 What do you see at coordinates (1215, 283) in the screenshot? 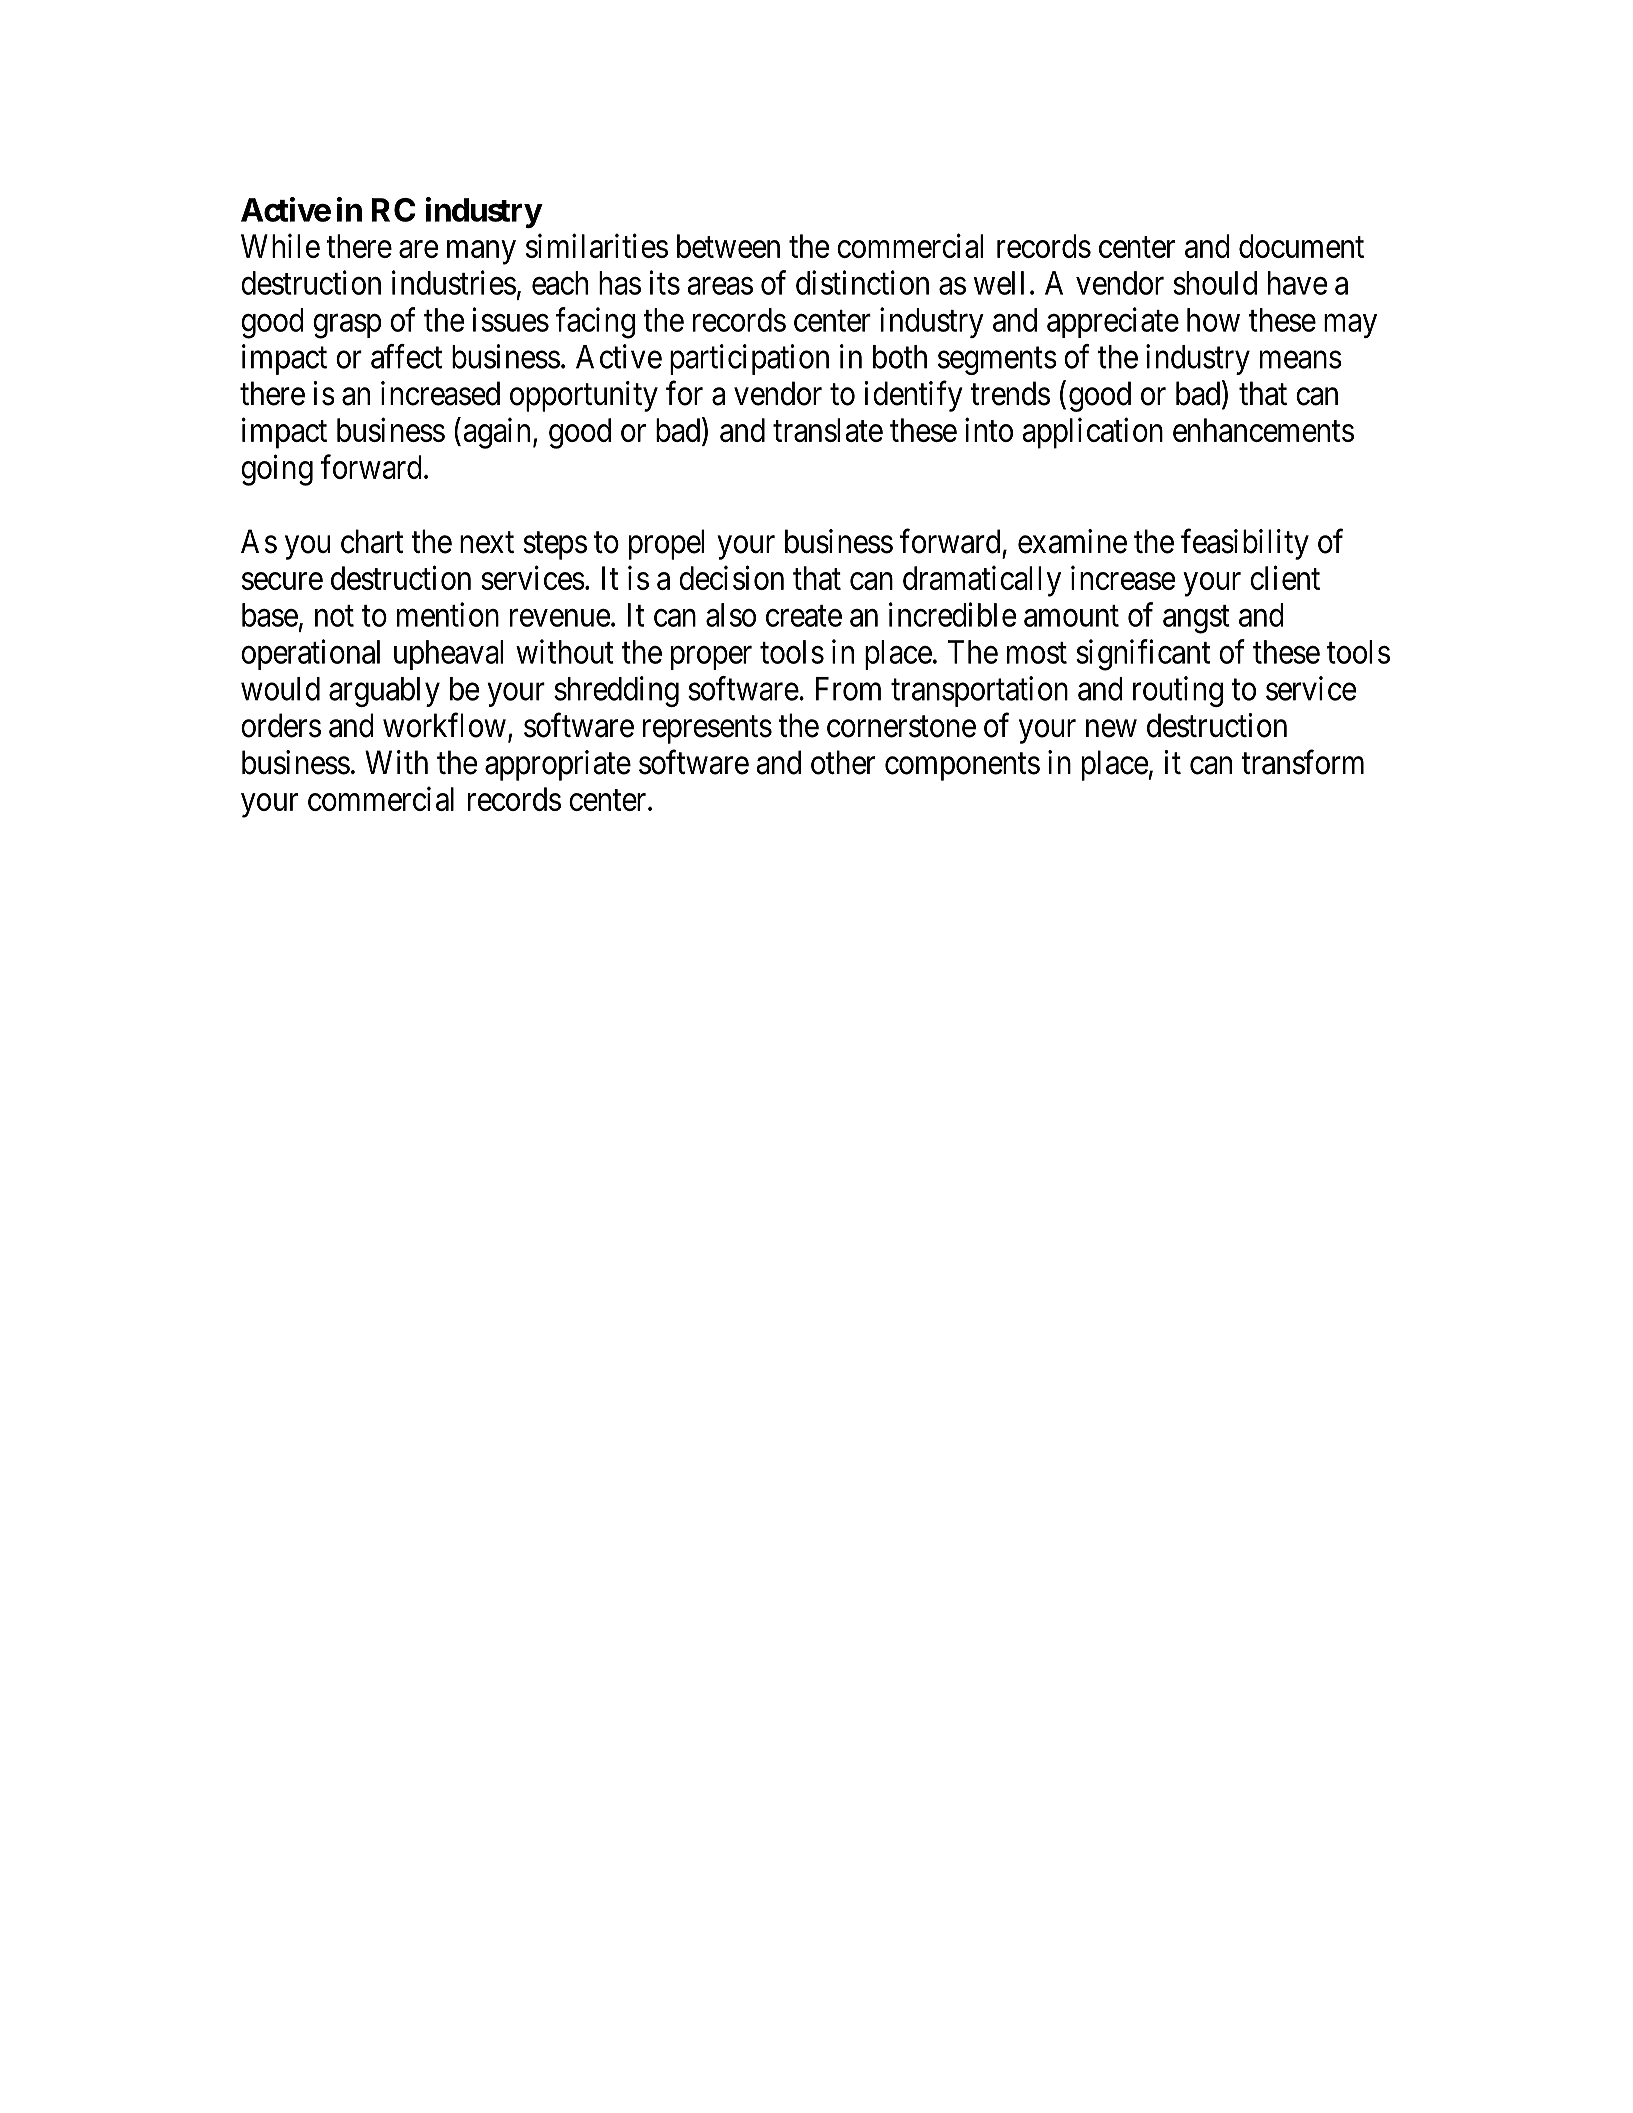
I see `should` at bounding box center [1215, 283].
